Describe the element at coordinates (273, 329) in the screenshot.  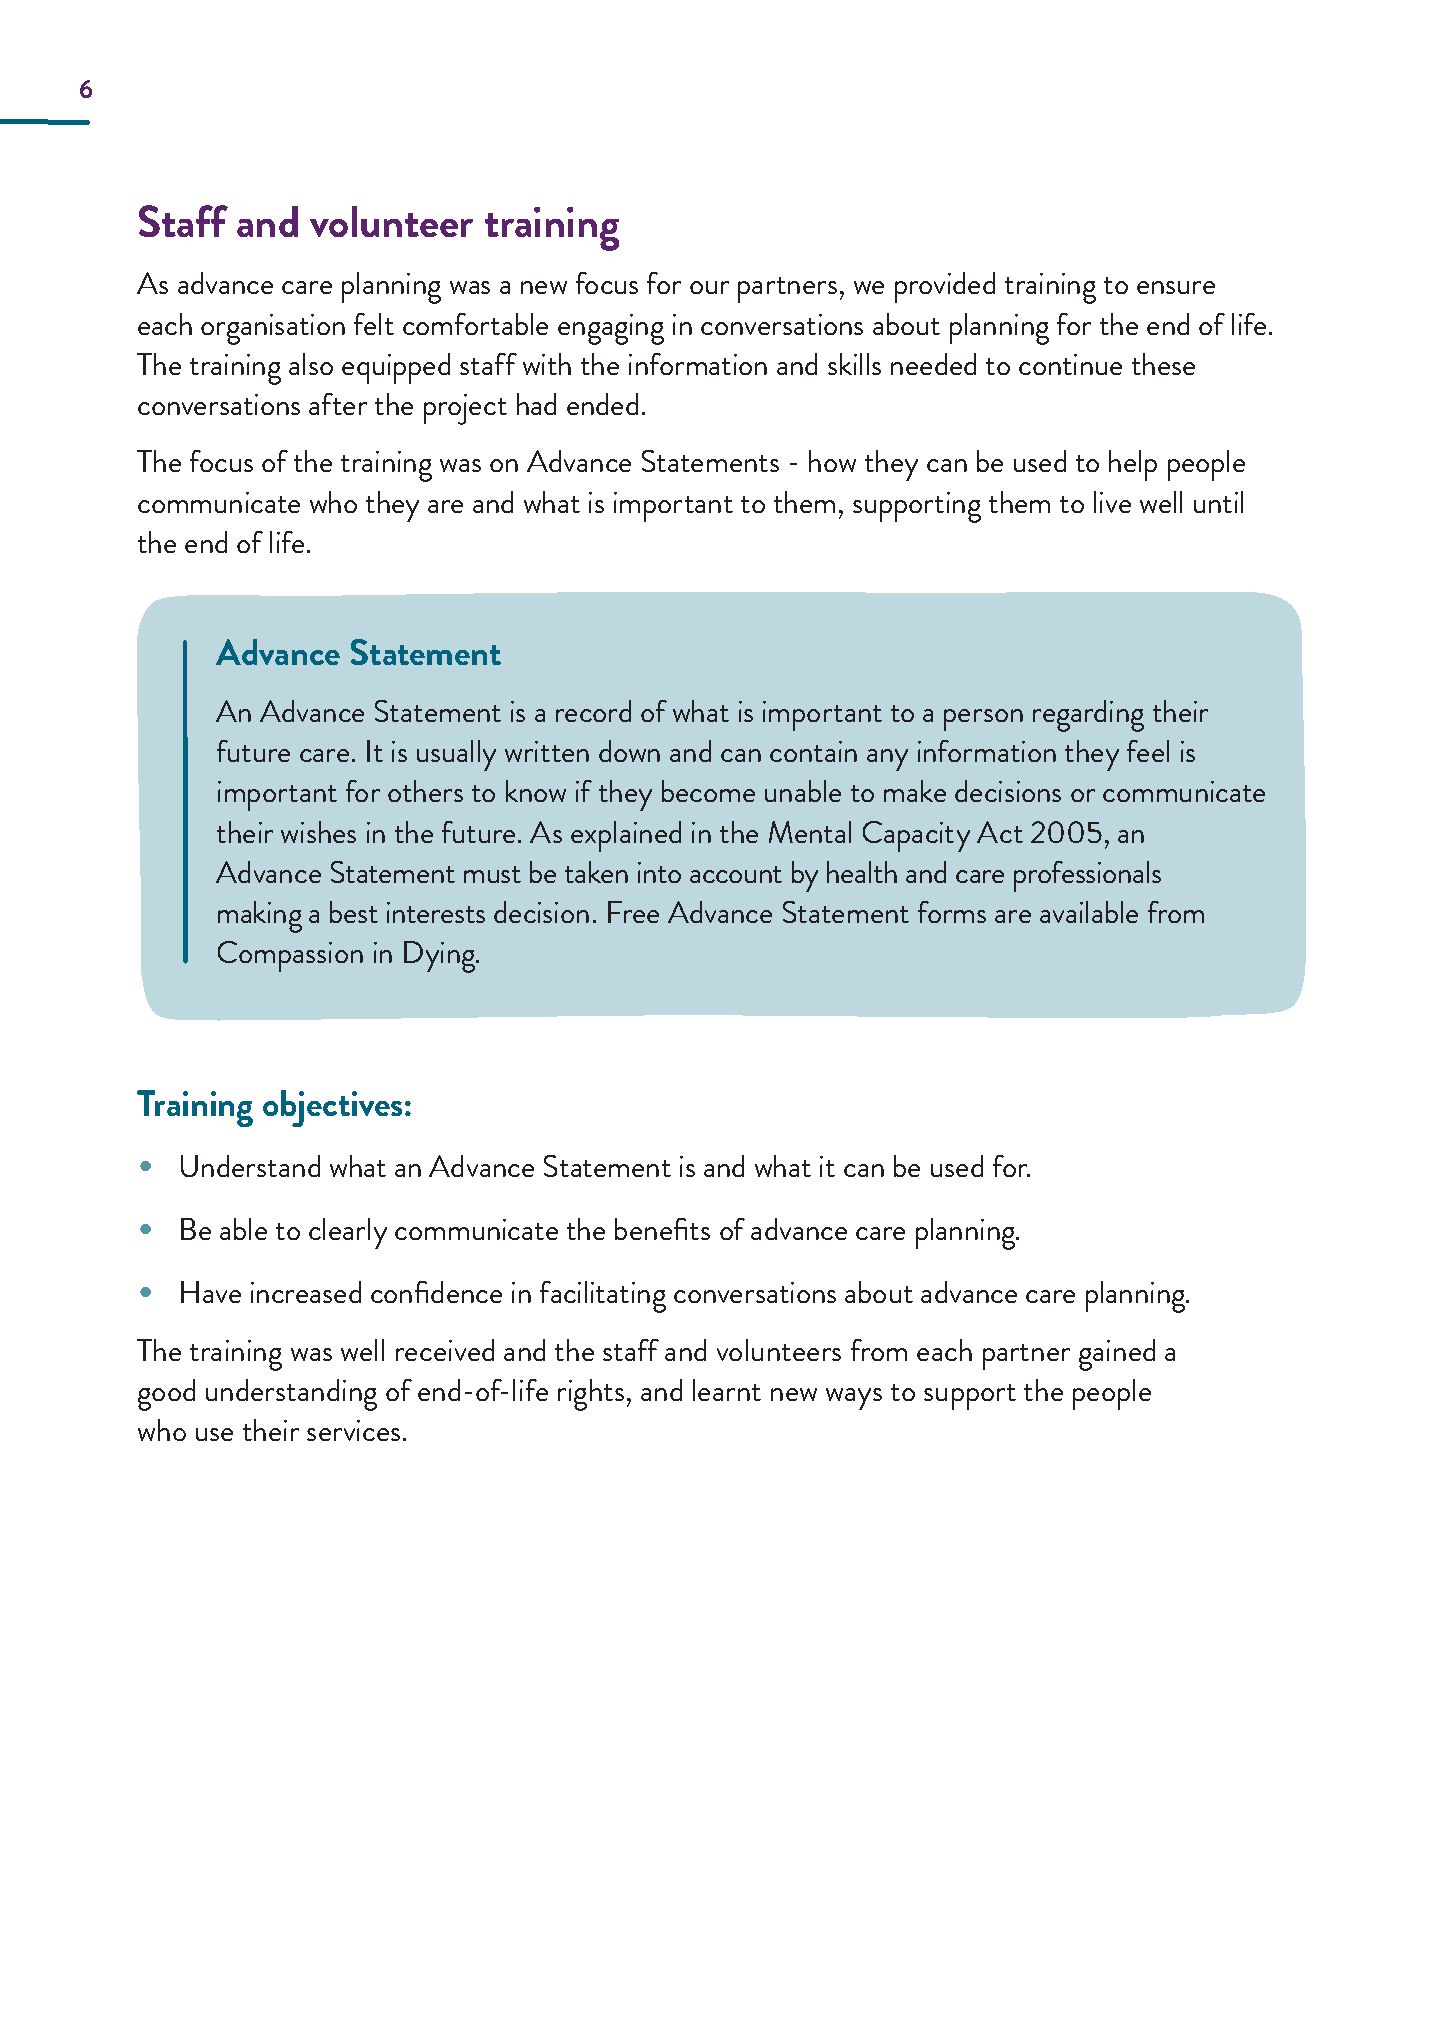
I see `organisation` at that location.
